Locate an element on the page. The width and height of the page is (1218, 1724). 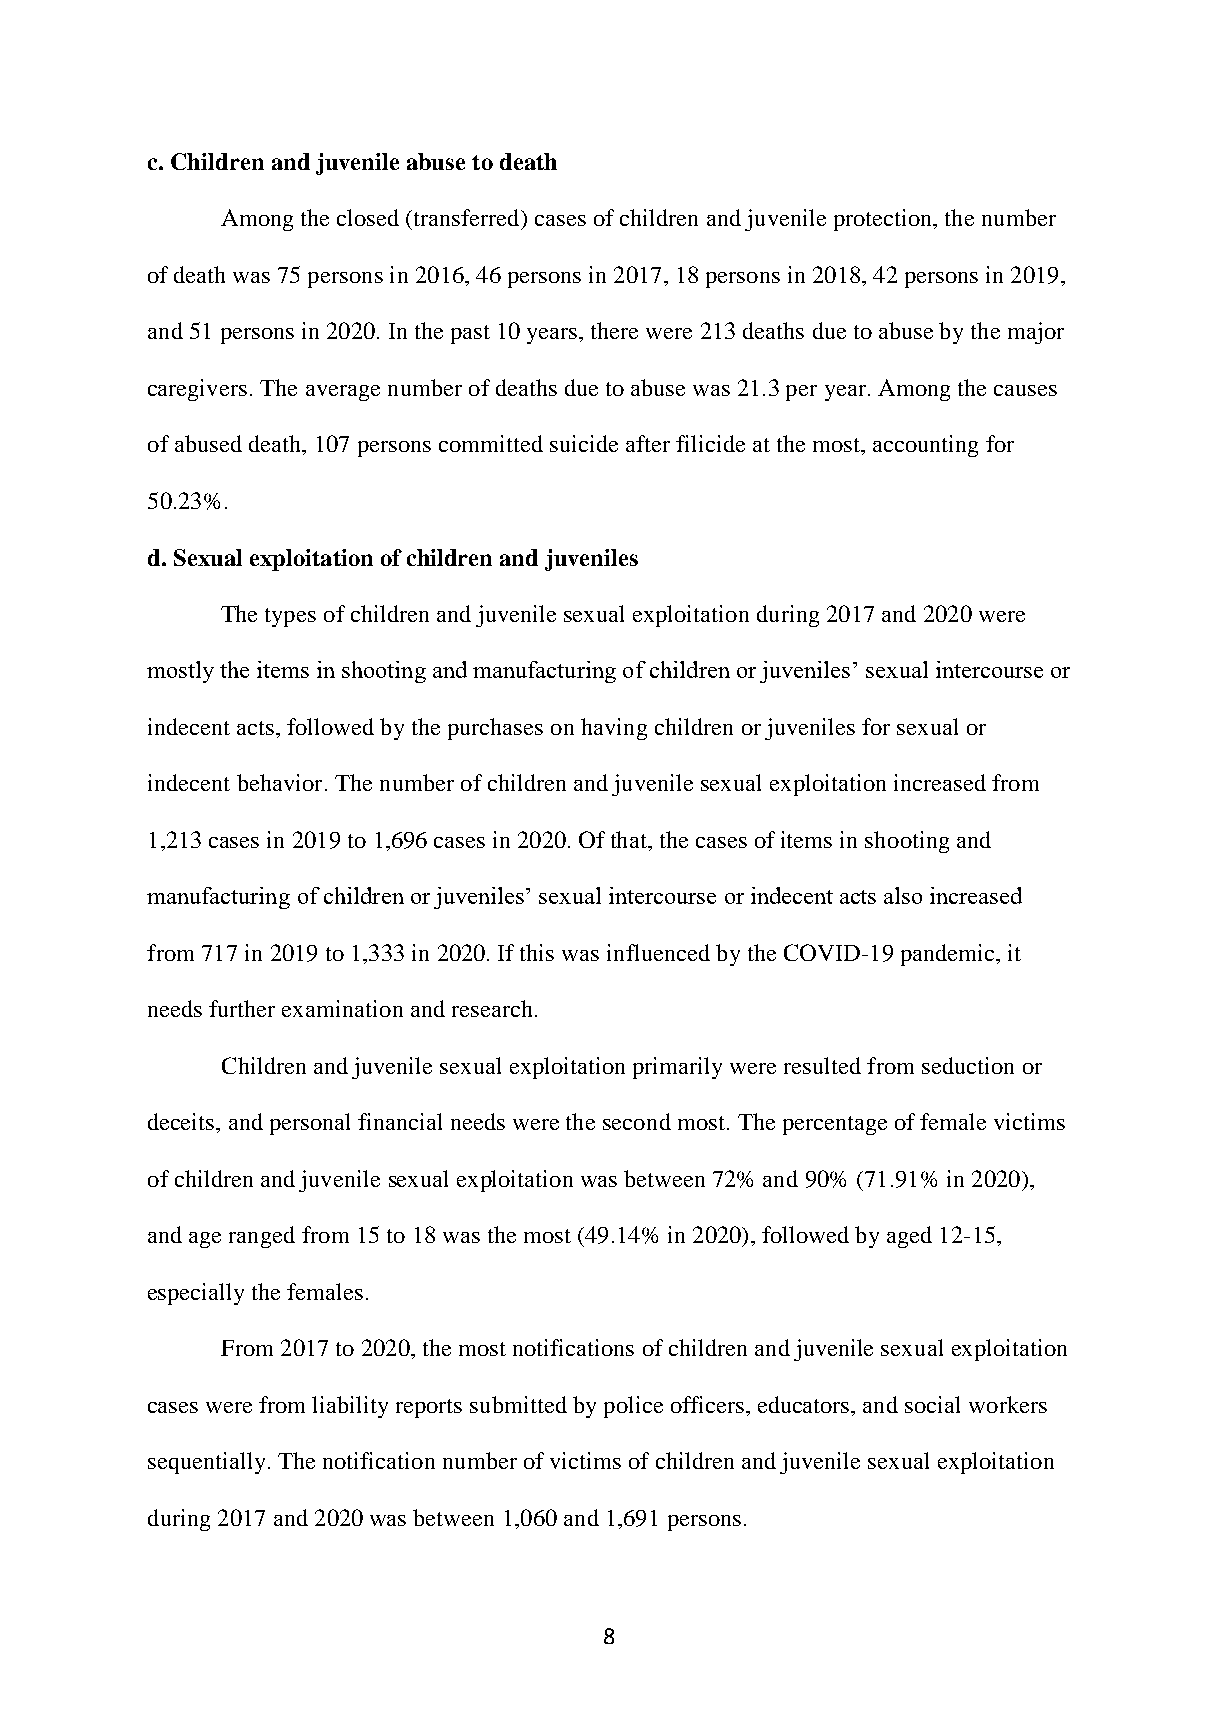
second is located at coordinates (637, 1121).
